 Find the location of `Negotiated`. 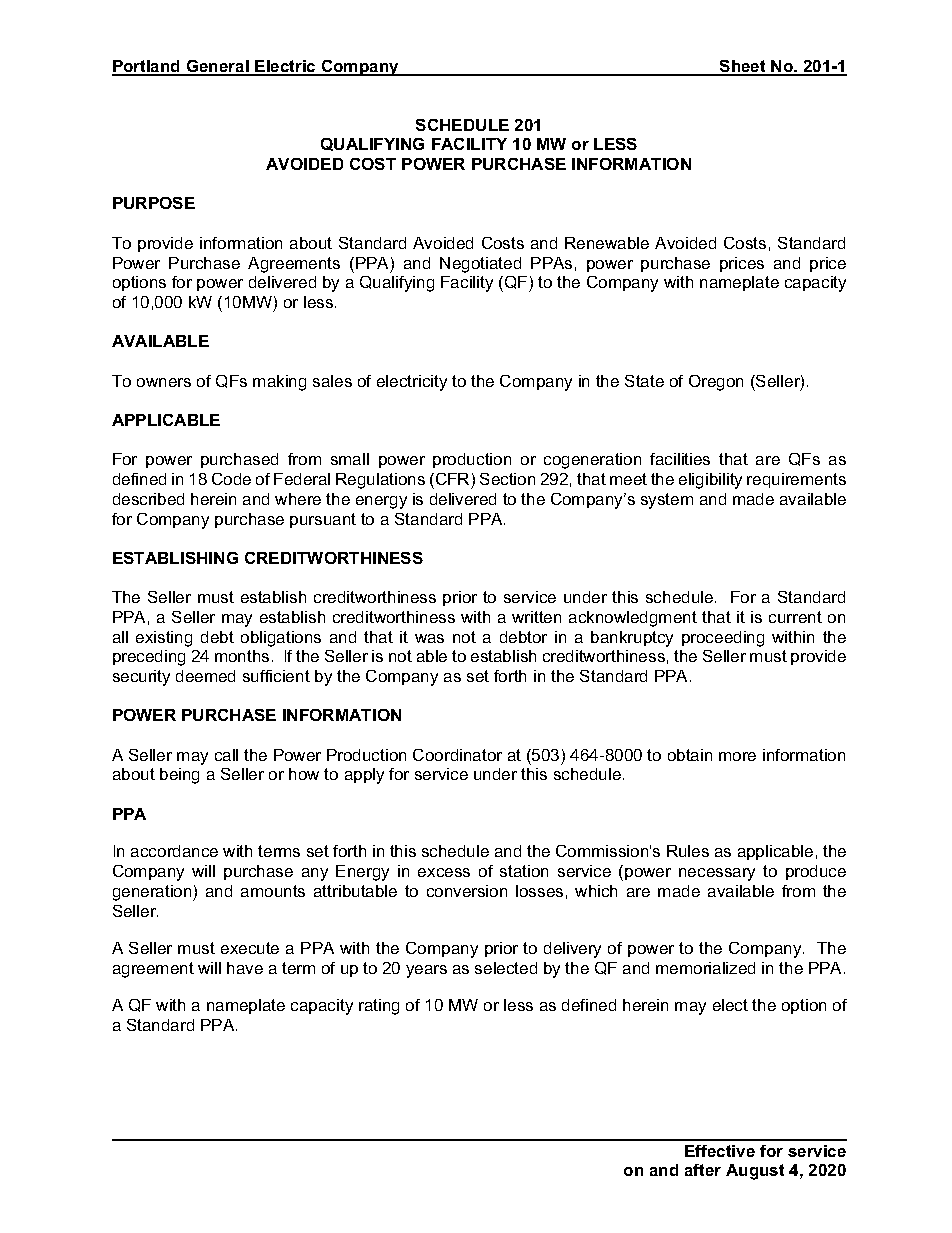

Negotiated is located at coordinates (480, 265).
